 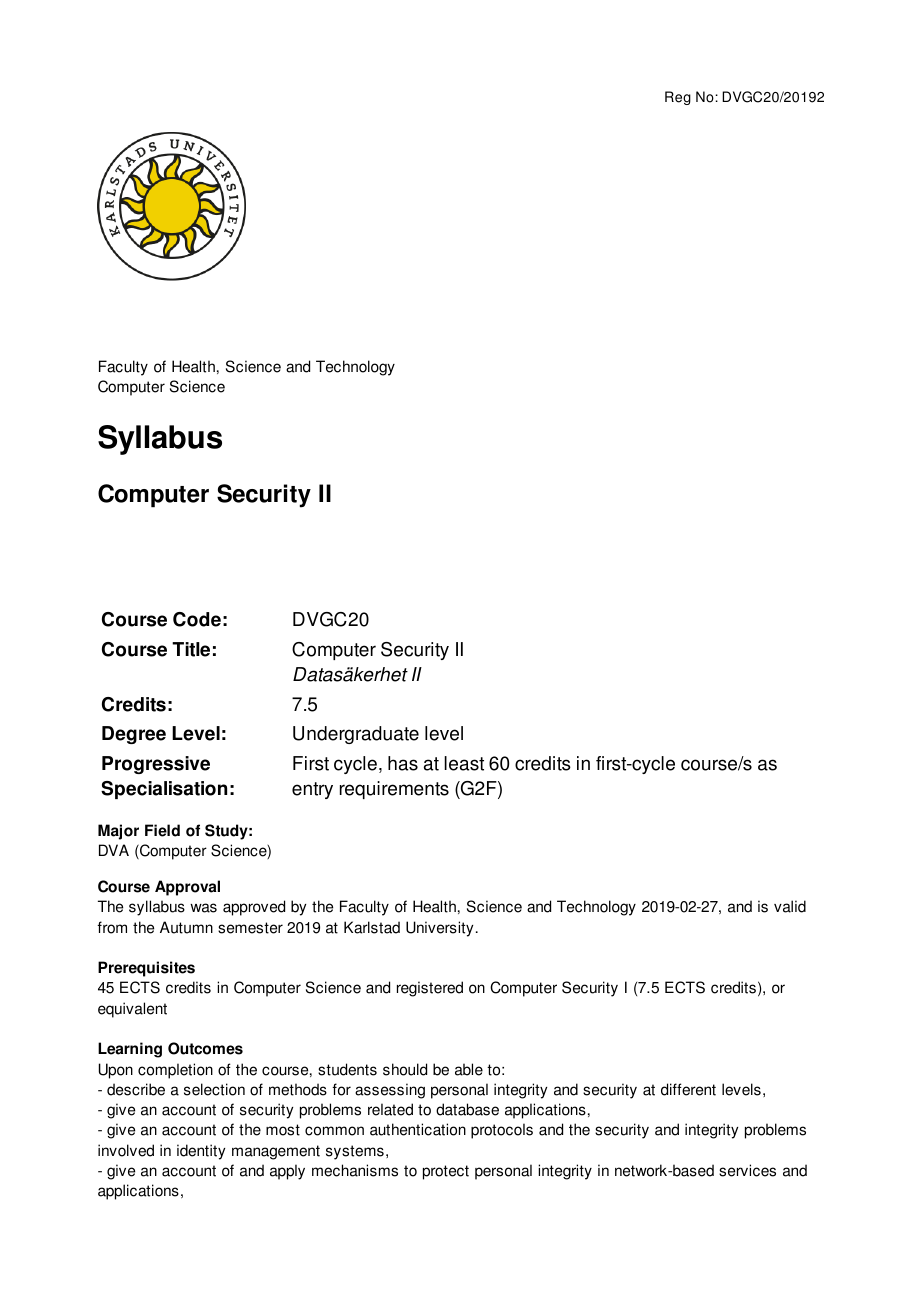 What do you see at coordinates (688, 1089) in the document?
I see `different` at bounding box center [688, 1089].
